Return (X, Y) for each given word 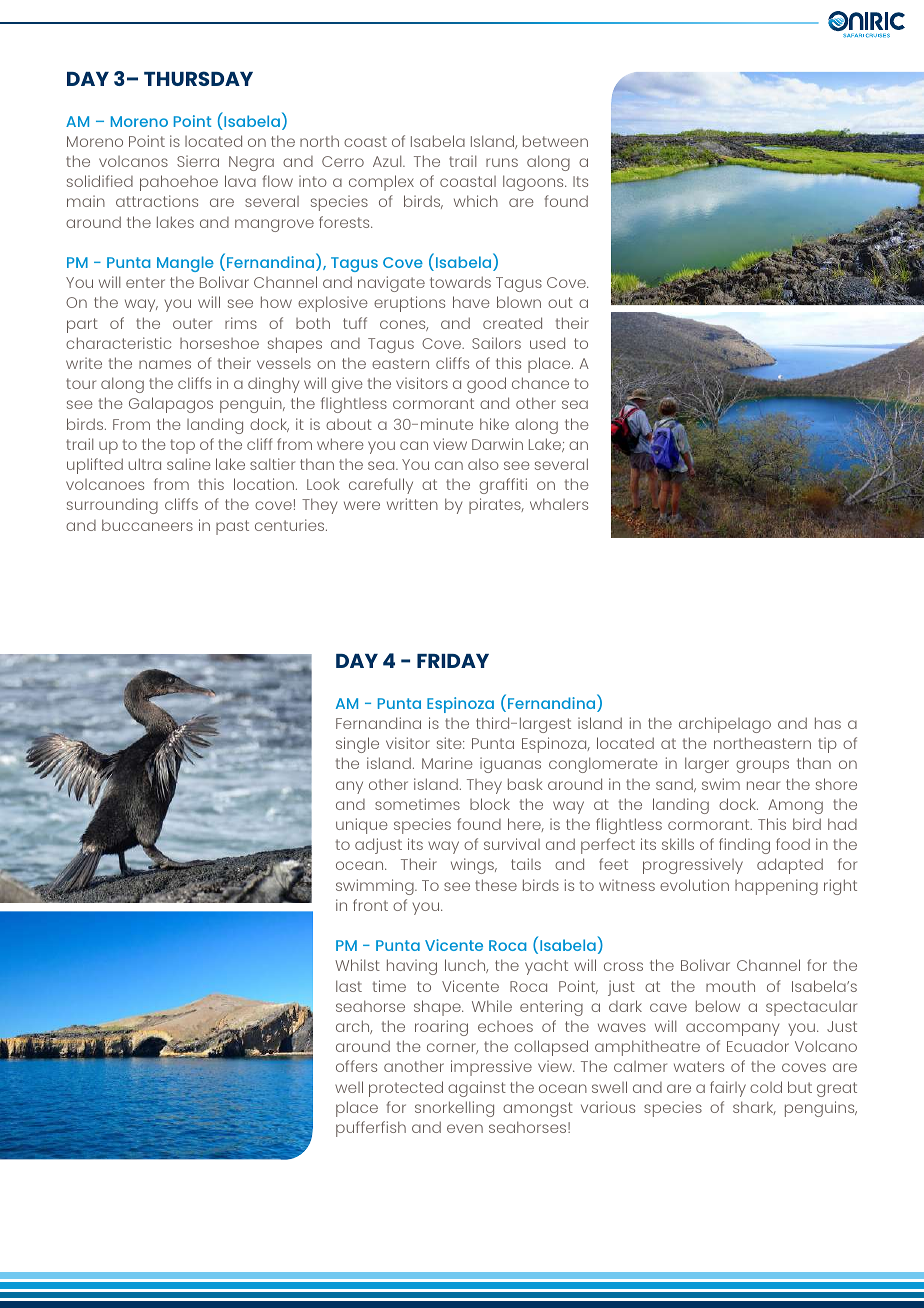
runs (502, 162)
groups (762, 766)
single (357, 745)
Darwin (497, 444)
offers (356, 1066)
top (182, 446)
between (555, 141)
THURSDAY (198, 78)
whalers (559, 504)
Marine (447, 763)
